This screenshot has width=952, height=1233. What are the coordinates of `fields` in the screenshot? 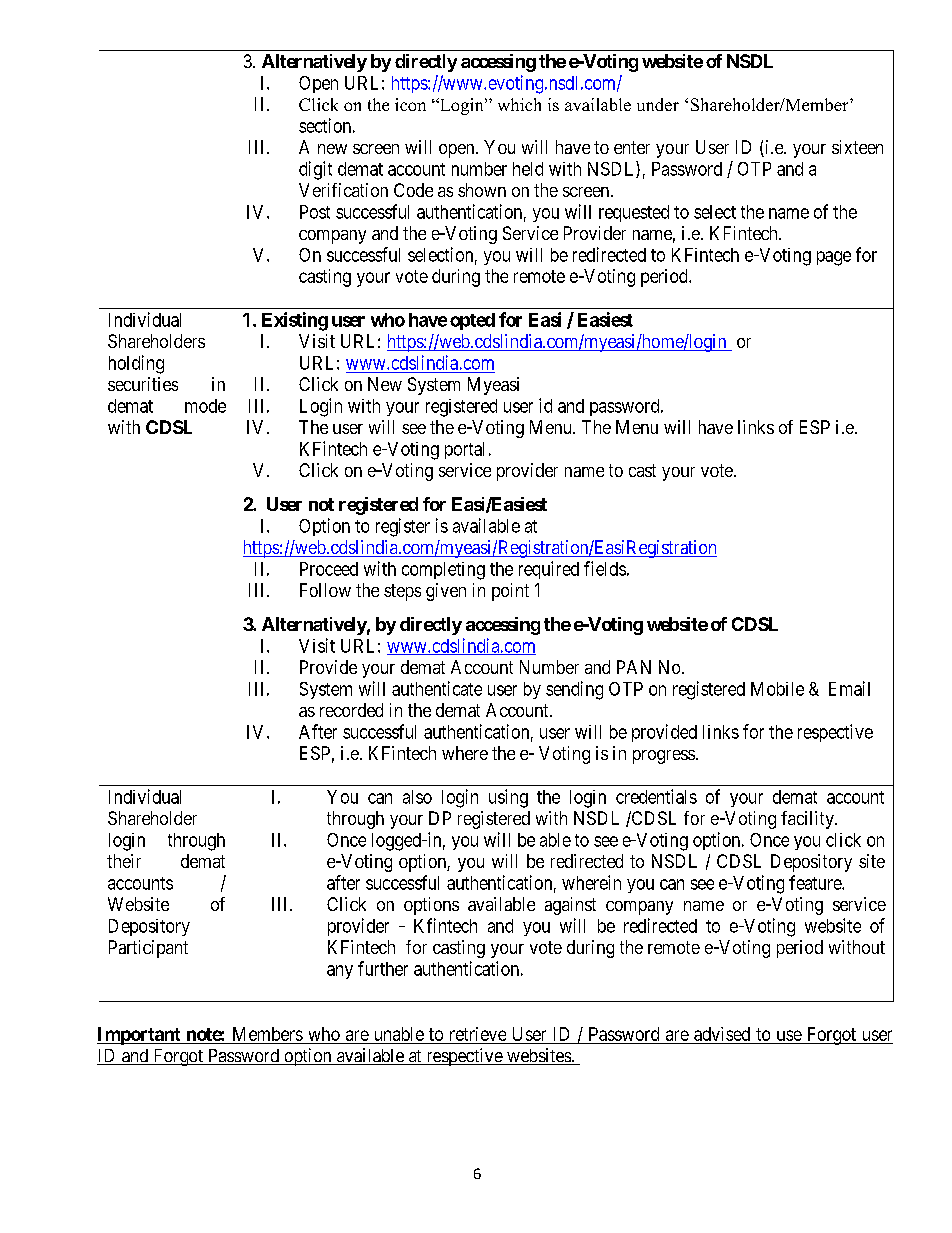 It's located at (605, 568).
